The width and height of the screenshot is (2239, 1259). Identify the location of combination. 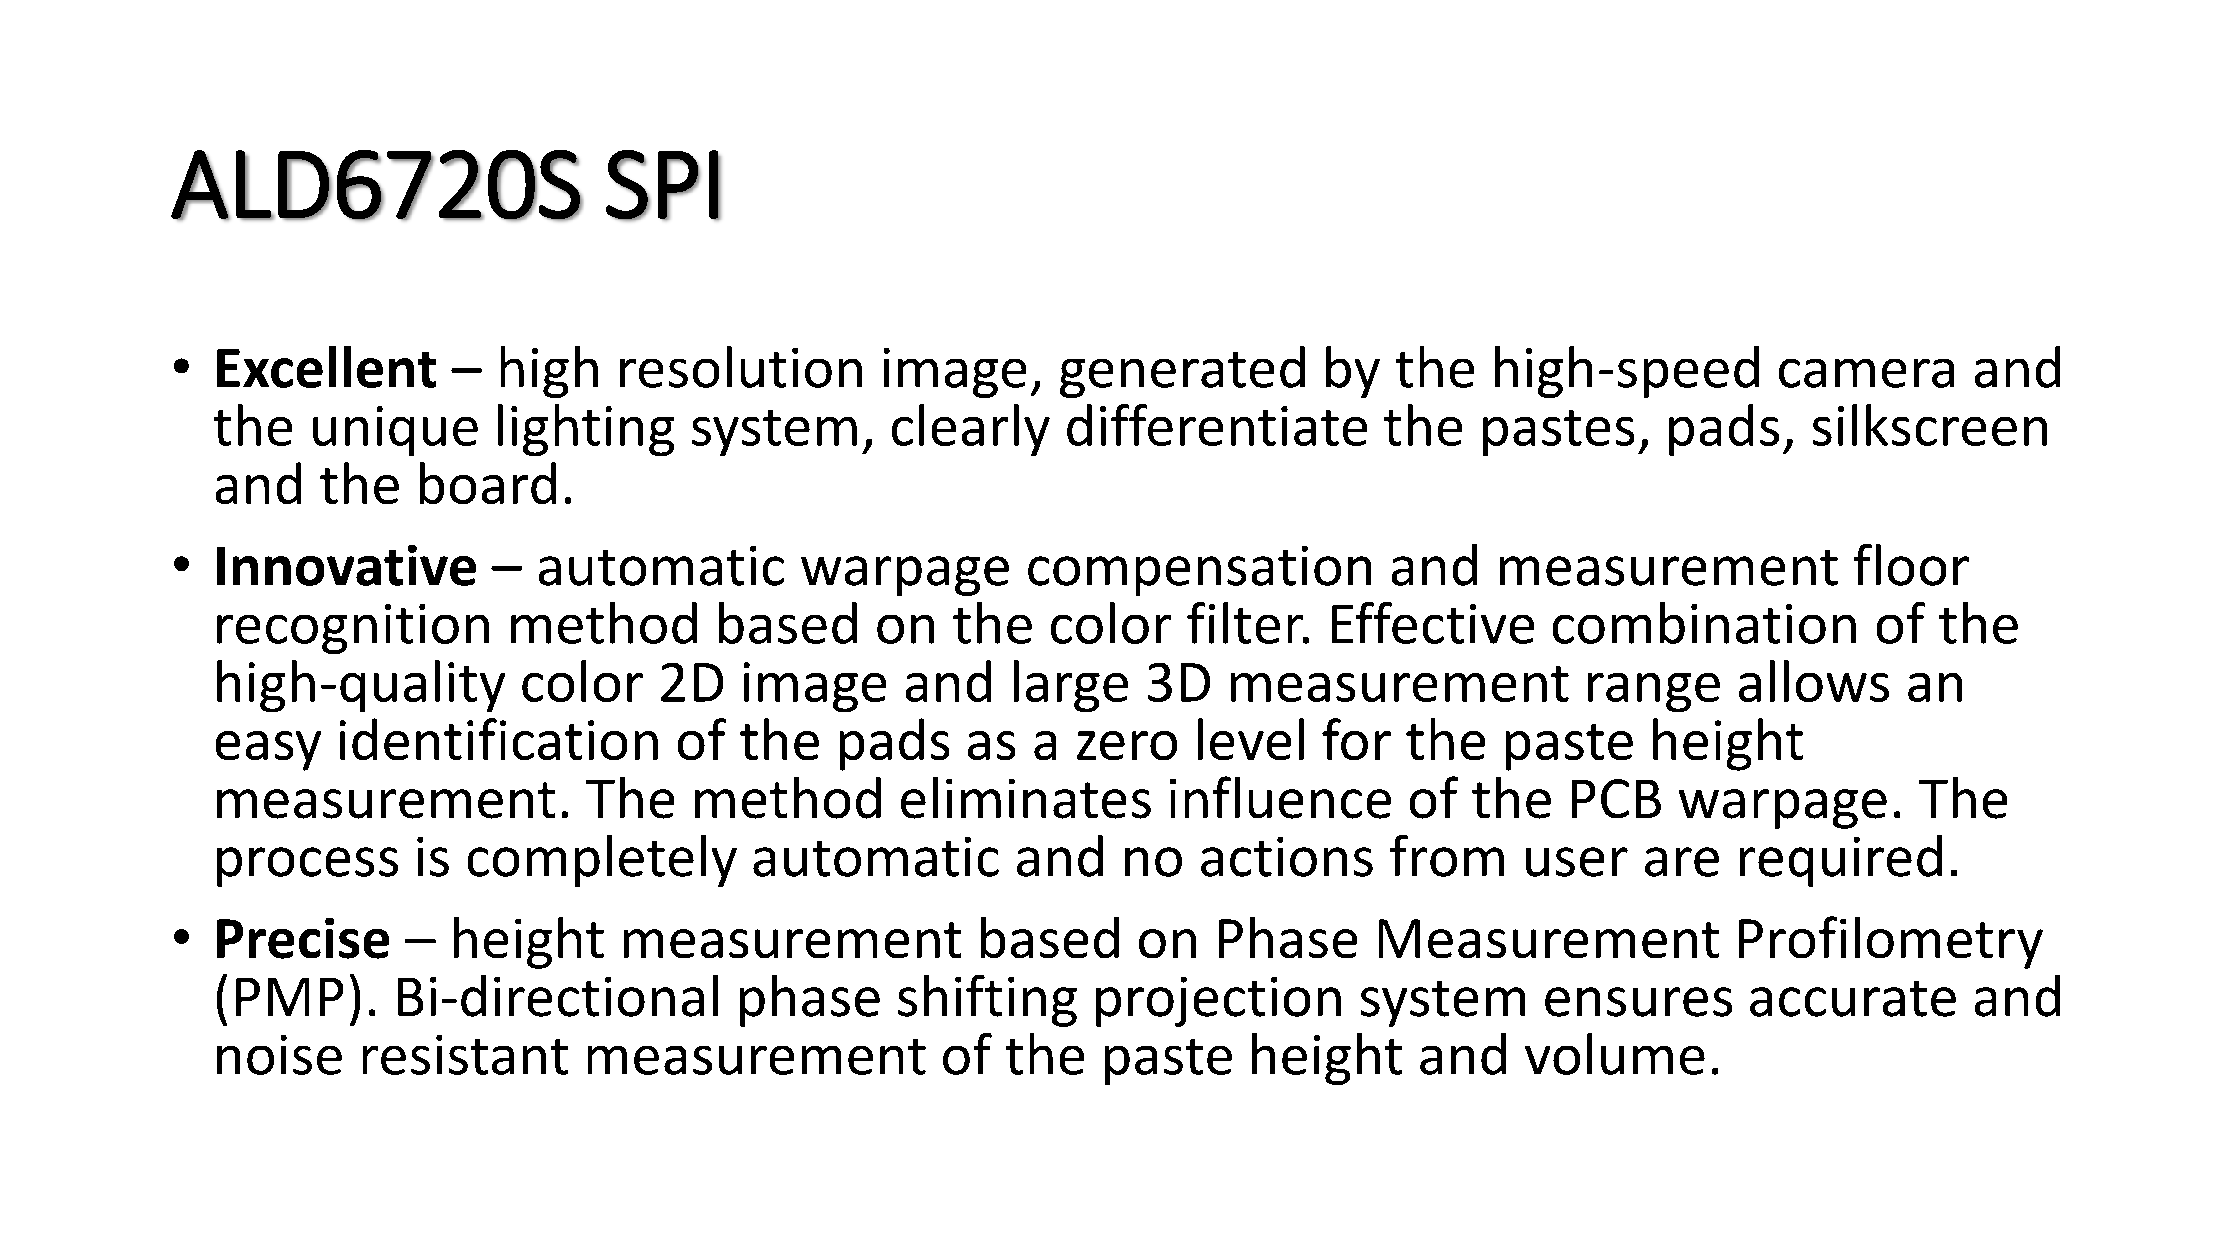
(1704, 623).
